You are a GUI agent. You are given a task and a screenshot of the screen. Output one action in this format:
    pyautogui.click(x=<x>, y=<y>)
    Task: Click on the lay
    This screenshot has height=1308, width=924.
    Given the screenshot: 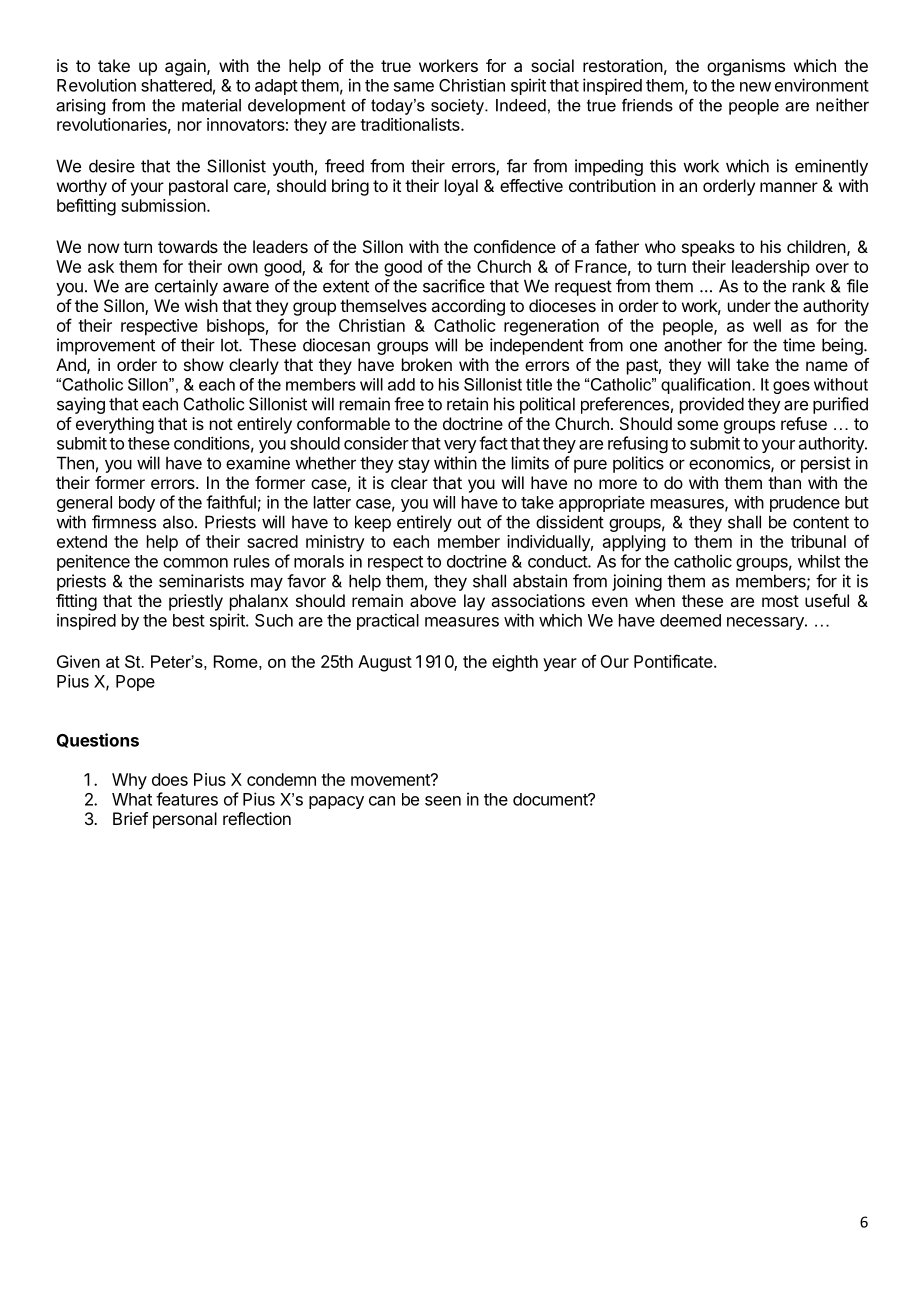 What is the action you would take?
    pyautogui.click(x=474, y=602)
